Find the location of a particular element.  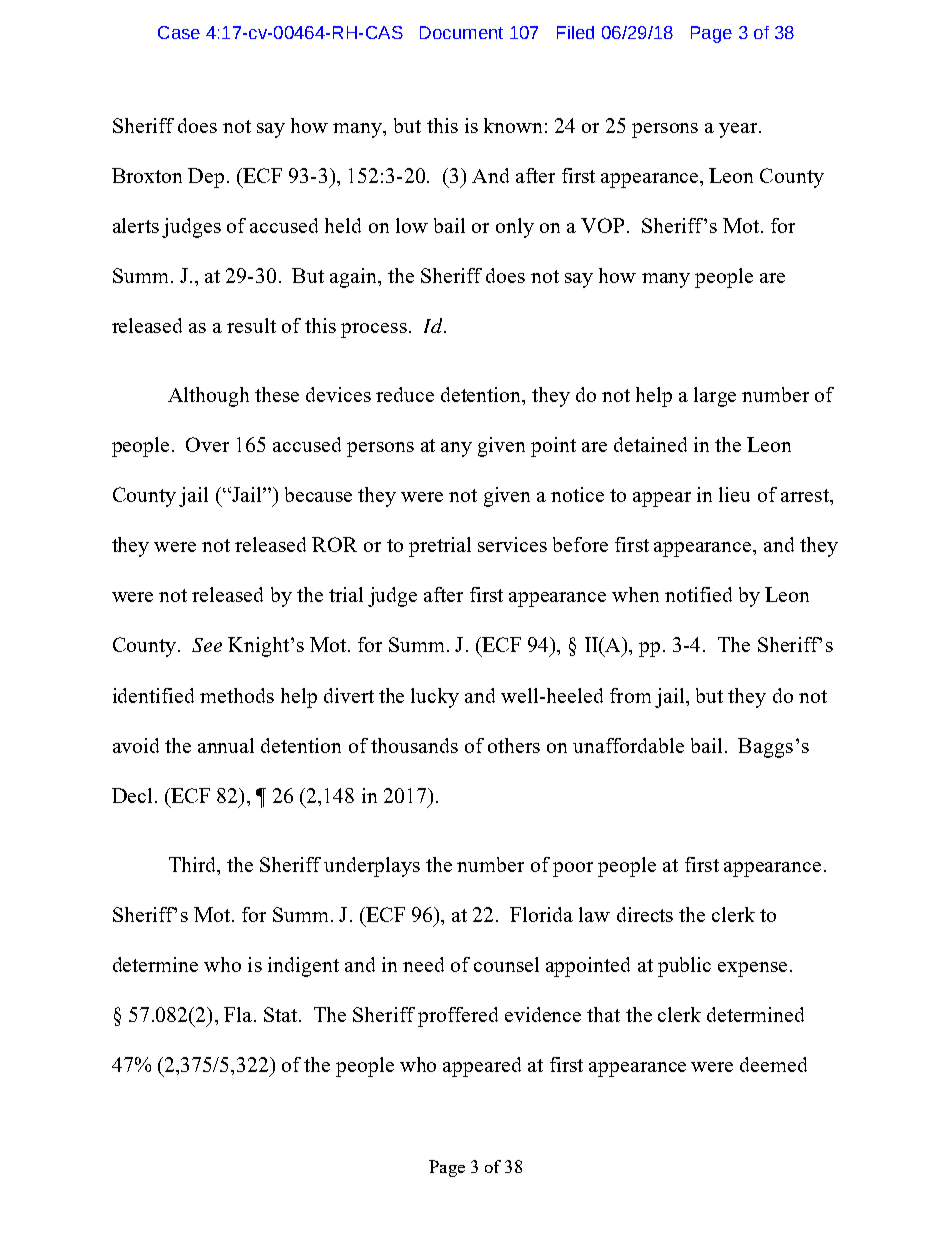

Document is located at coordinates (461, 32).
